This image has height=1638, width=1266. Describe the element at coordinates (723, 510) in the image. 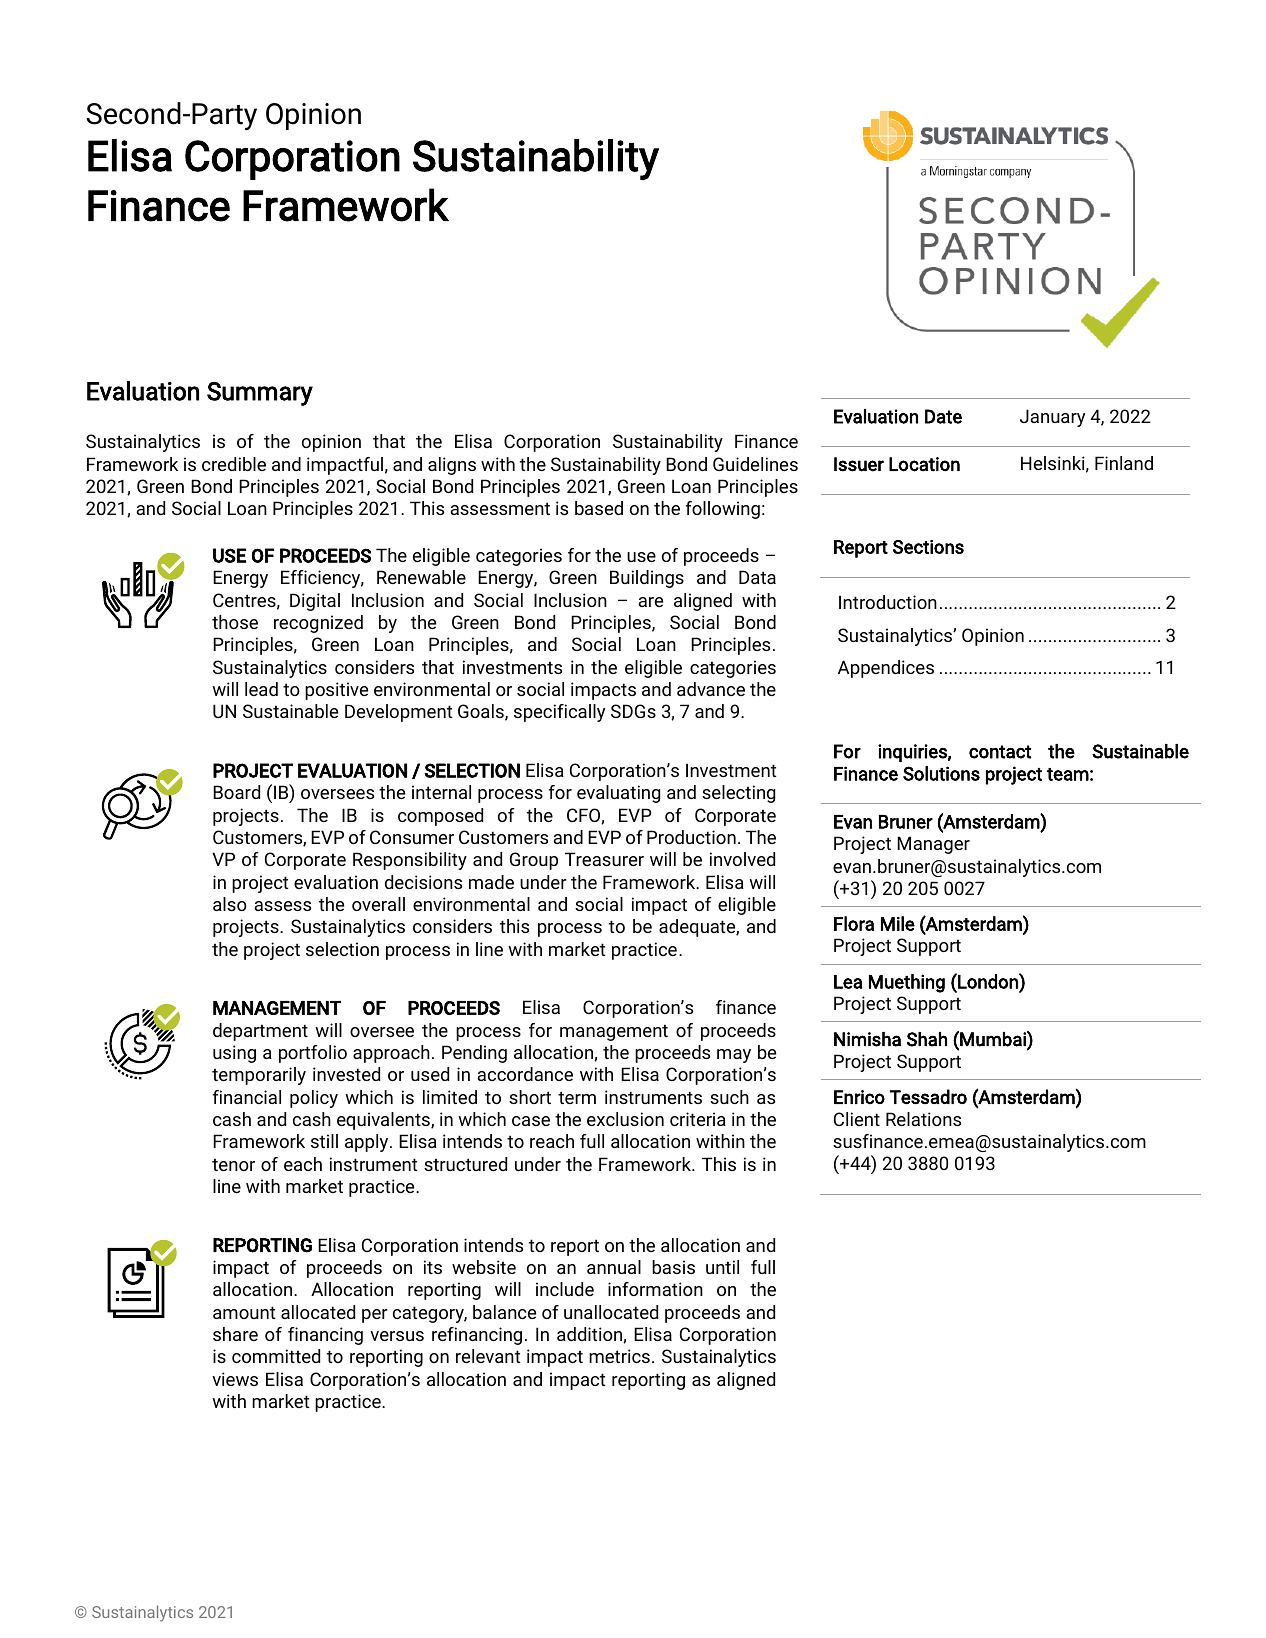

I see `following` at that location.
